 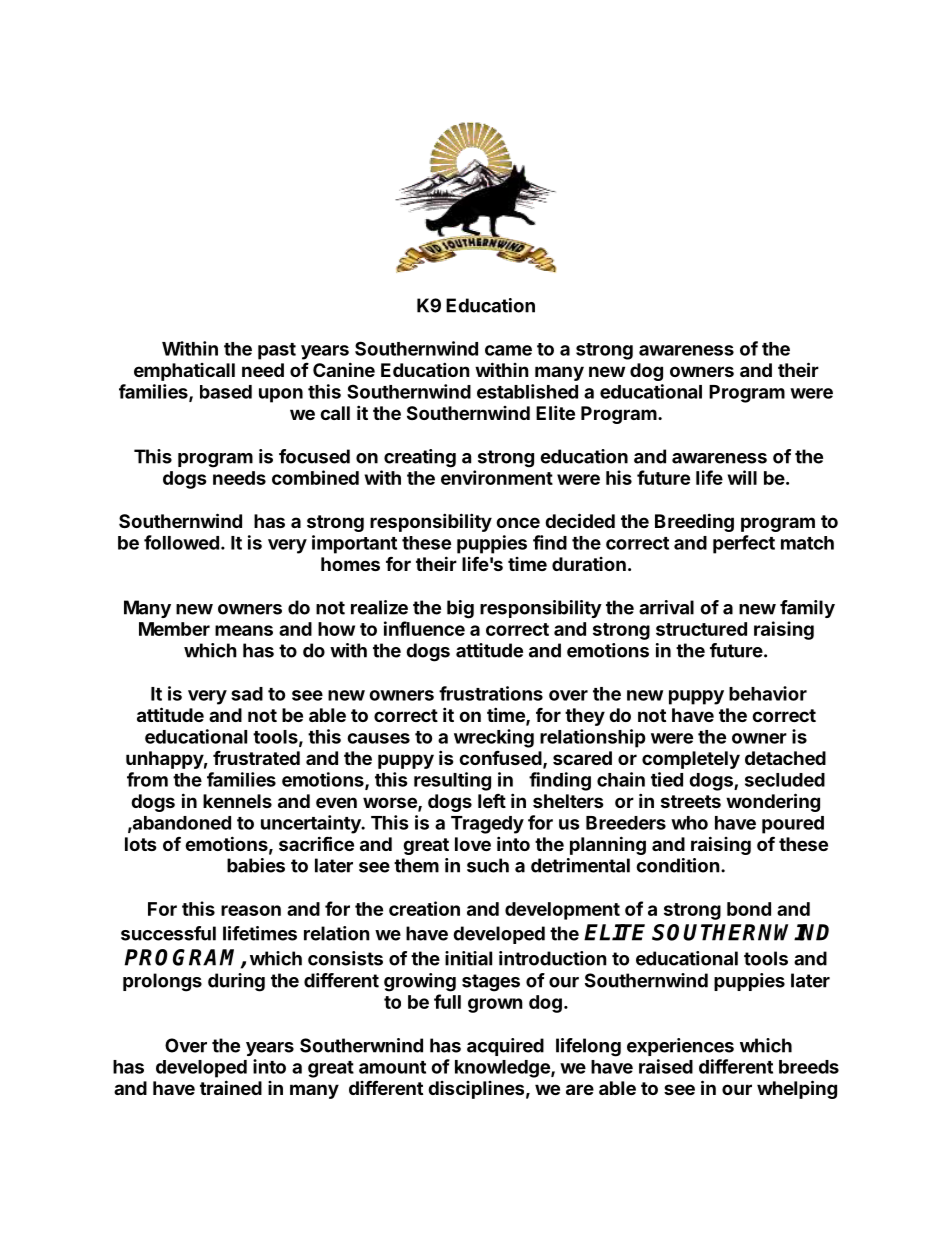 I want to click on sad, so click(x=247, y=694).
